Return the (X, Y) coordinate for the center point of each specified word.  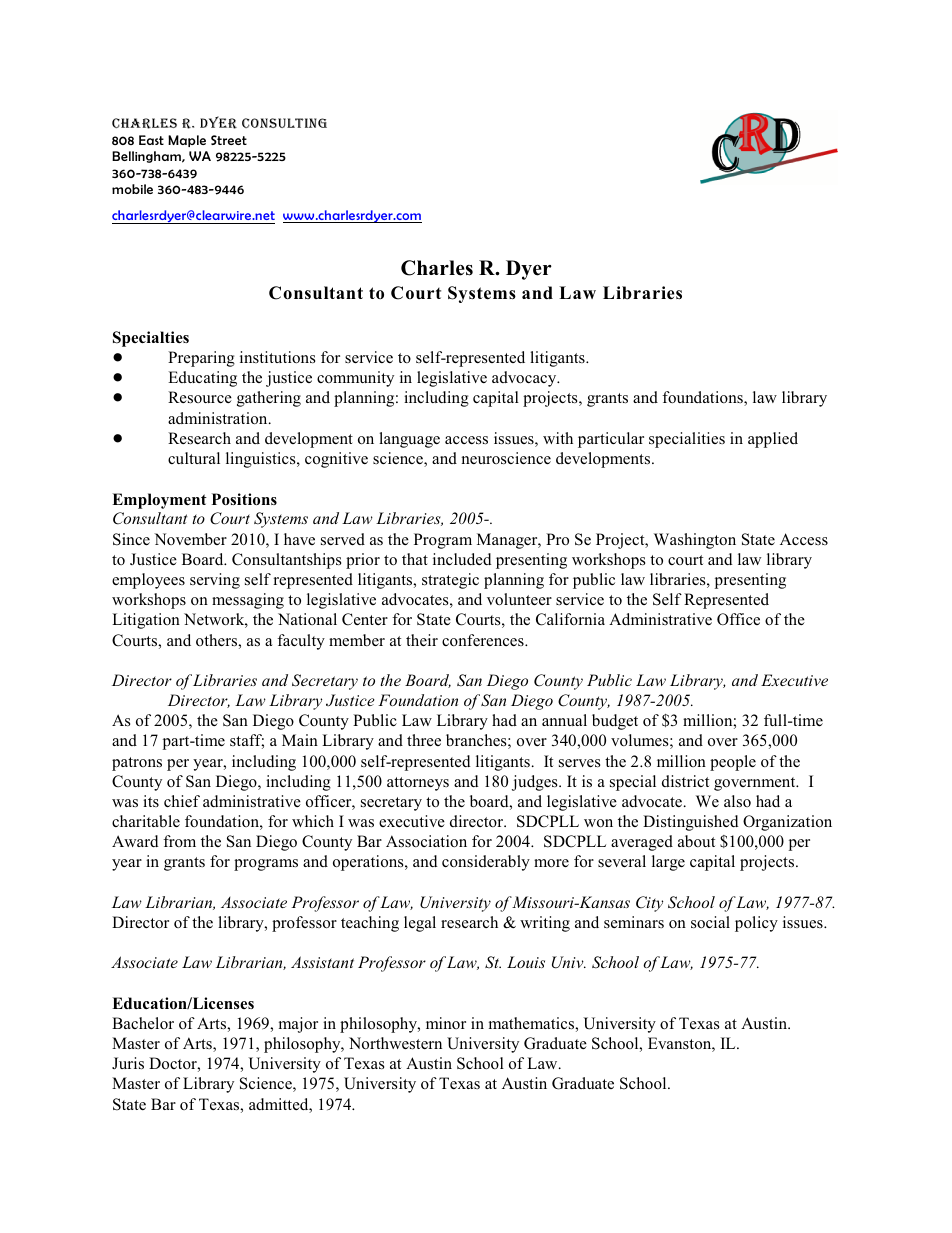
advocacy (525, 379)
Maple (187, 141)
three (424, 740)
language (409, 440)
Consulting (284, 123)
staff (247, 741)
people (733, 763)
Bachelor (143, 1023)
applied (773, 440)
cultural (194, 458)
